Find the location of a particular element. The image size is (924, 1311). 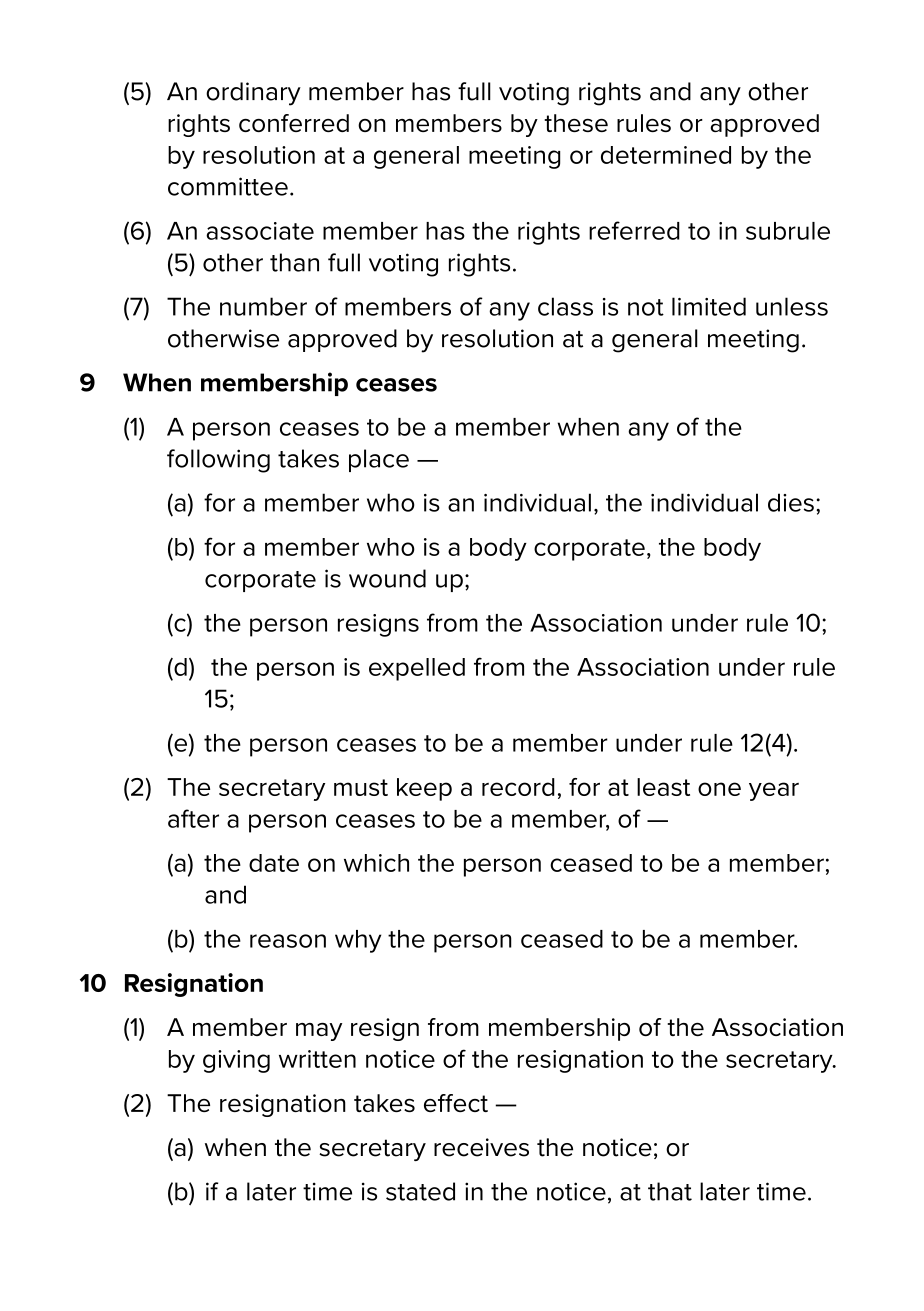

these is located at coordinates (576, 123).
